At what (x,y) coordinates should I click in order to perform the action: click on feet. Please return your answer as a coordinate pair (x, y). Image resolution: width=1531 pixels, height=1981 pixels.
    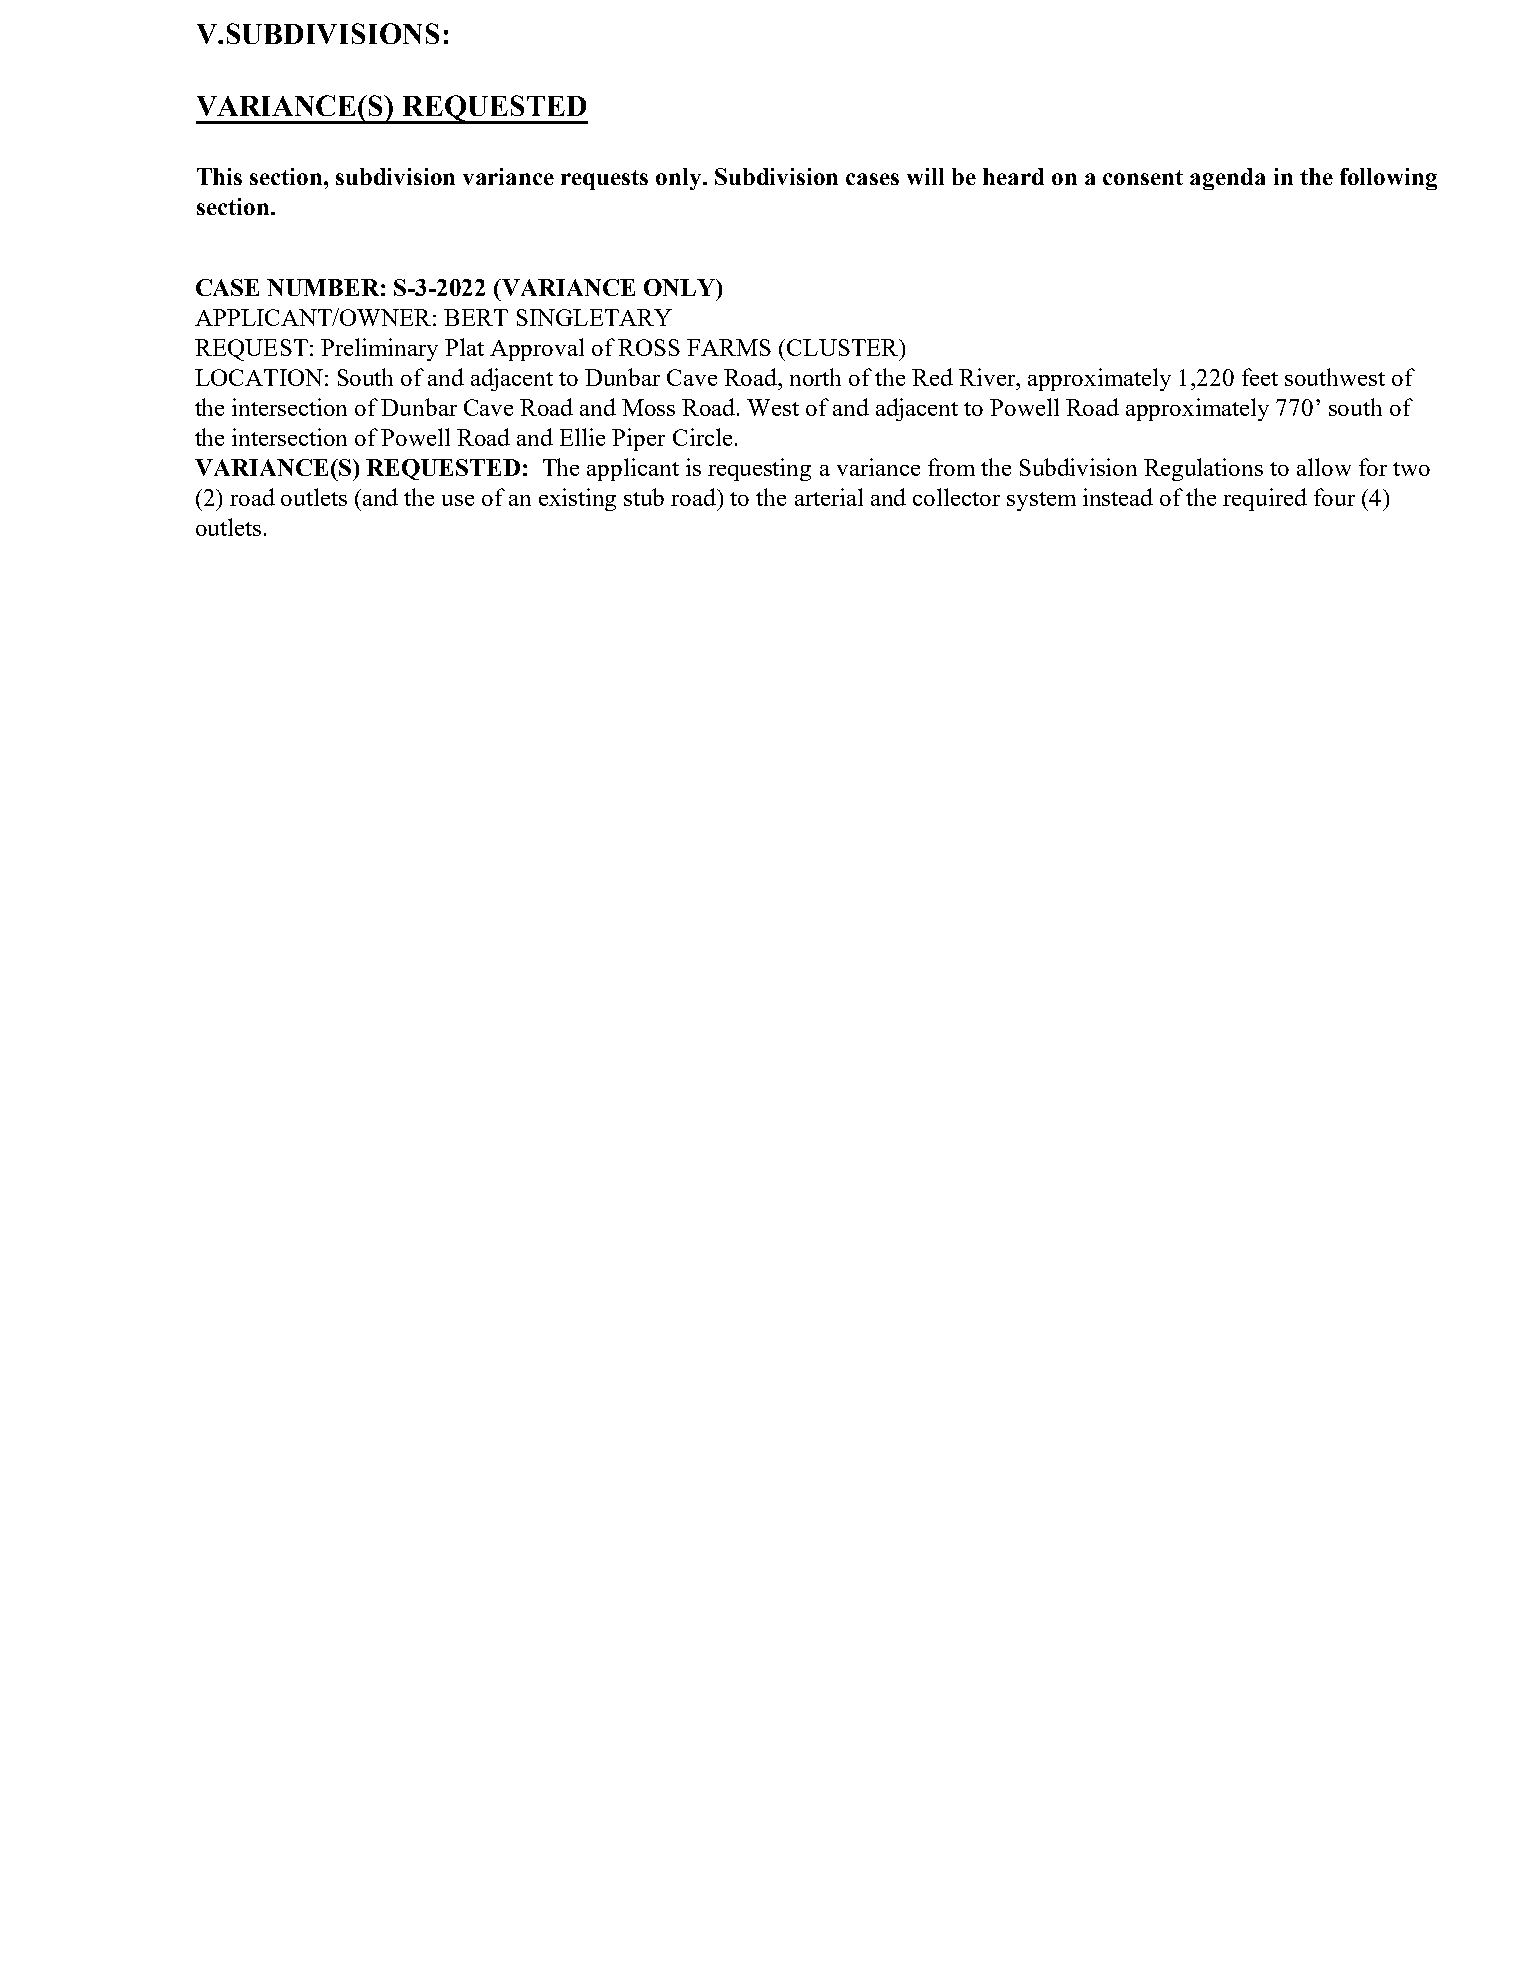
    Looking at the image, I should click on (1260, 377).
